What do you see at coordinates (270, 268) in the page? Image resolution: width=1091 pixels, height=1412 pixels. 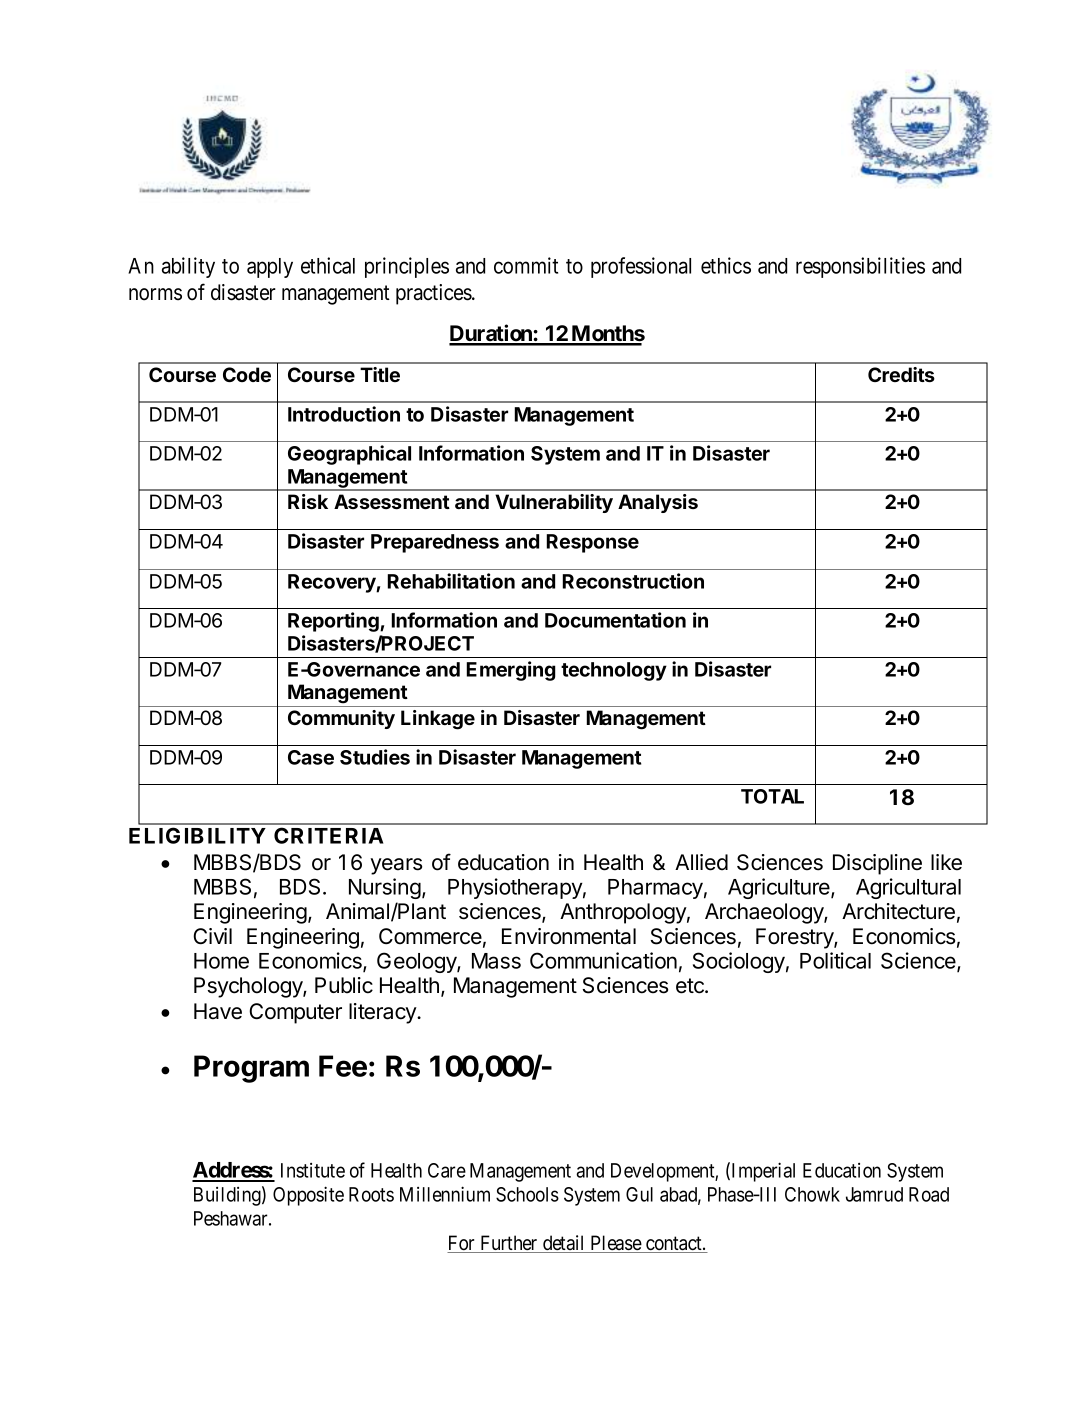 I see `apply` at bounding box center [270, 268].
